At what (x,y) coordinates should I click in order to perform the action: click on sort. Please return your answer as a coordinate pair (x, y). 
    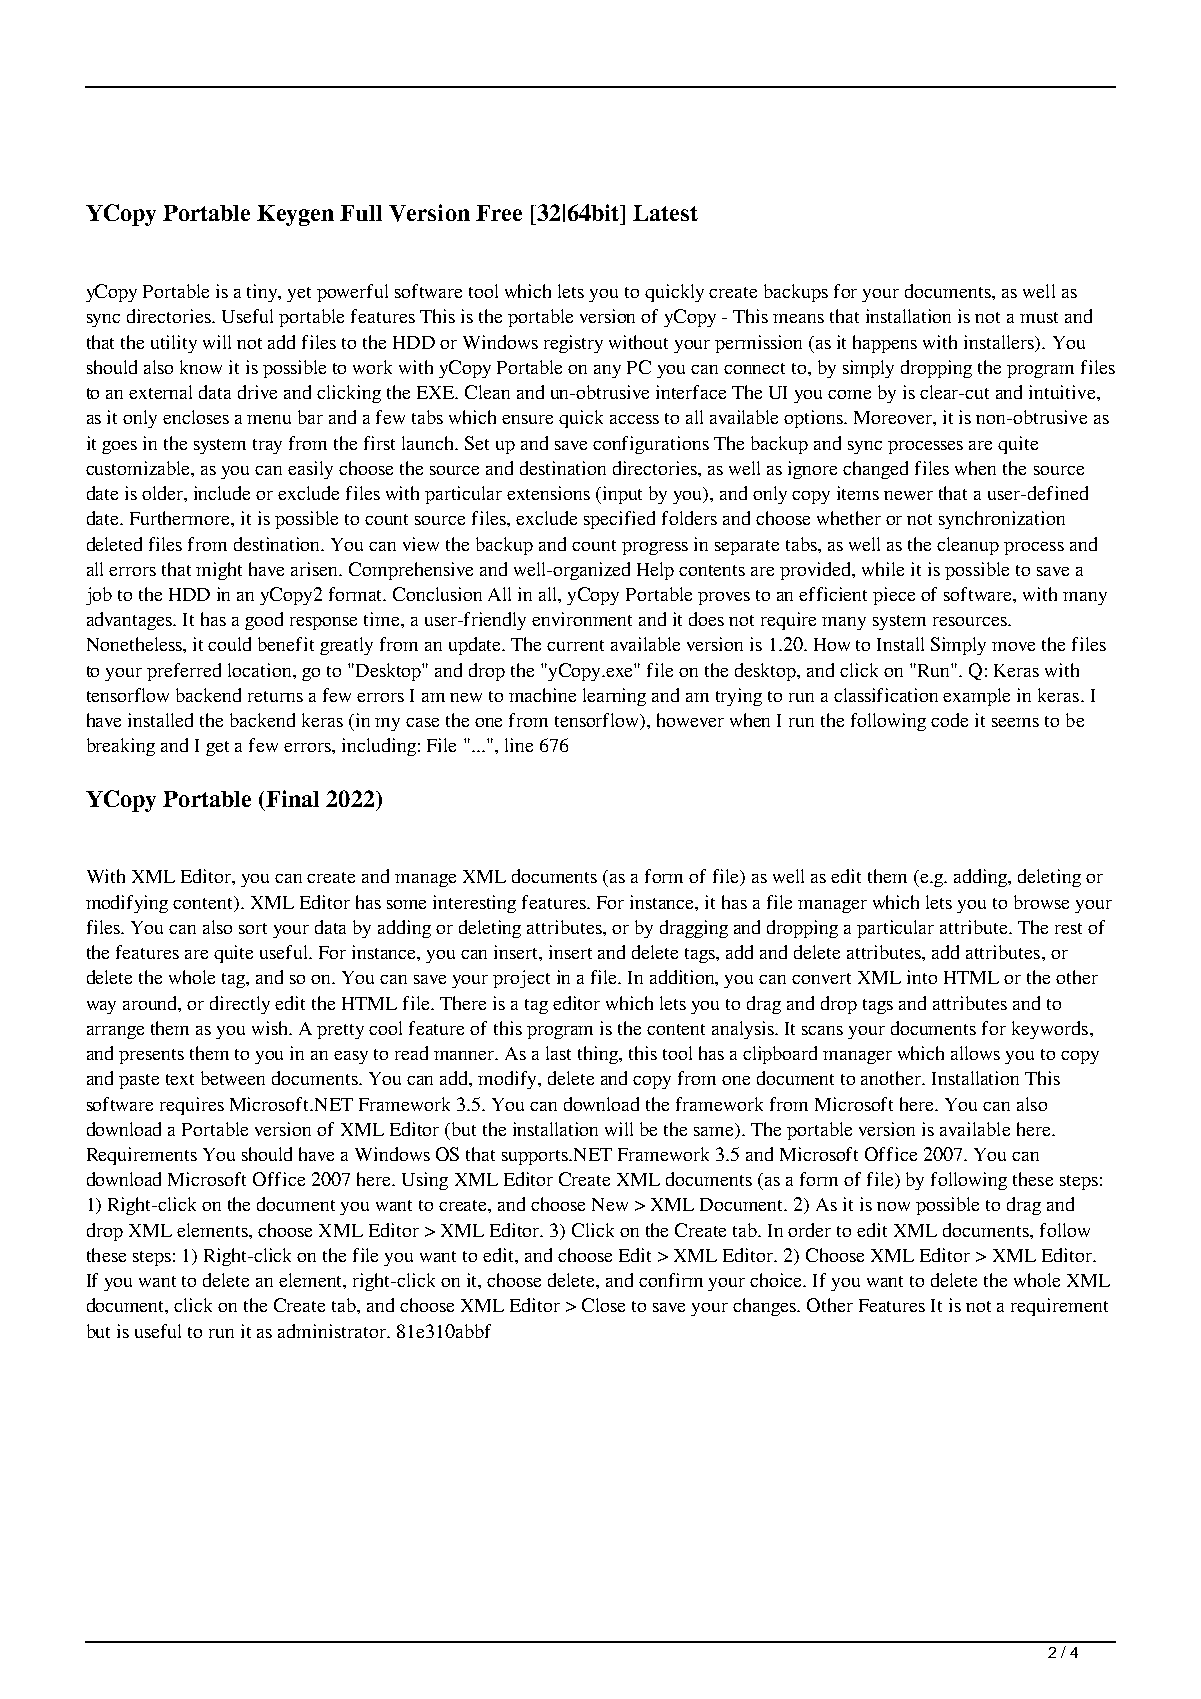
    Looking at the image, I should click on (253, 928).
